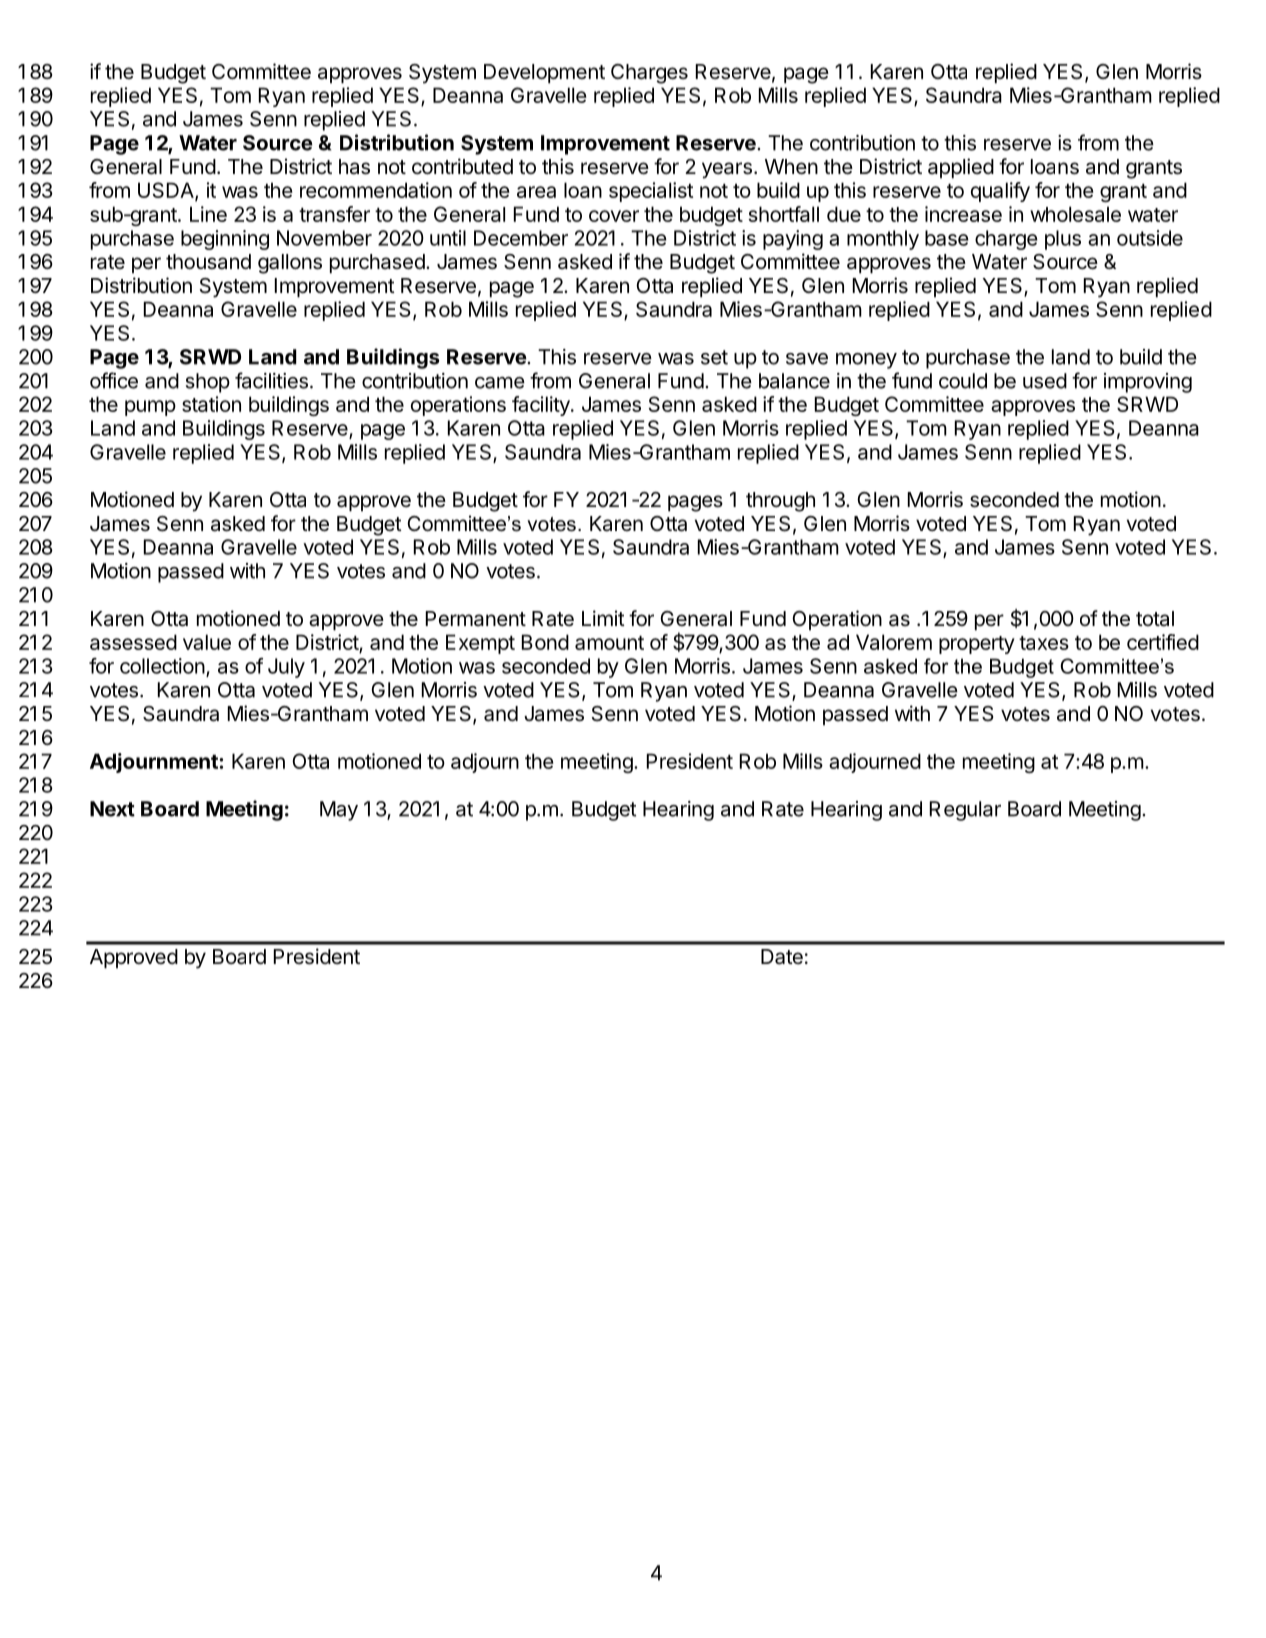  I want to click on set, so click(714, 357).
